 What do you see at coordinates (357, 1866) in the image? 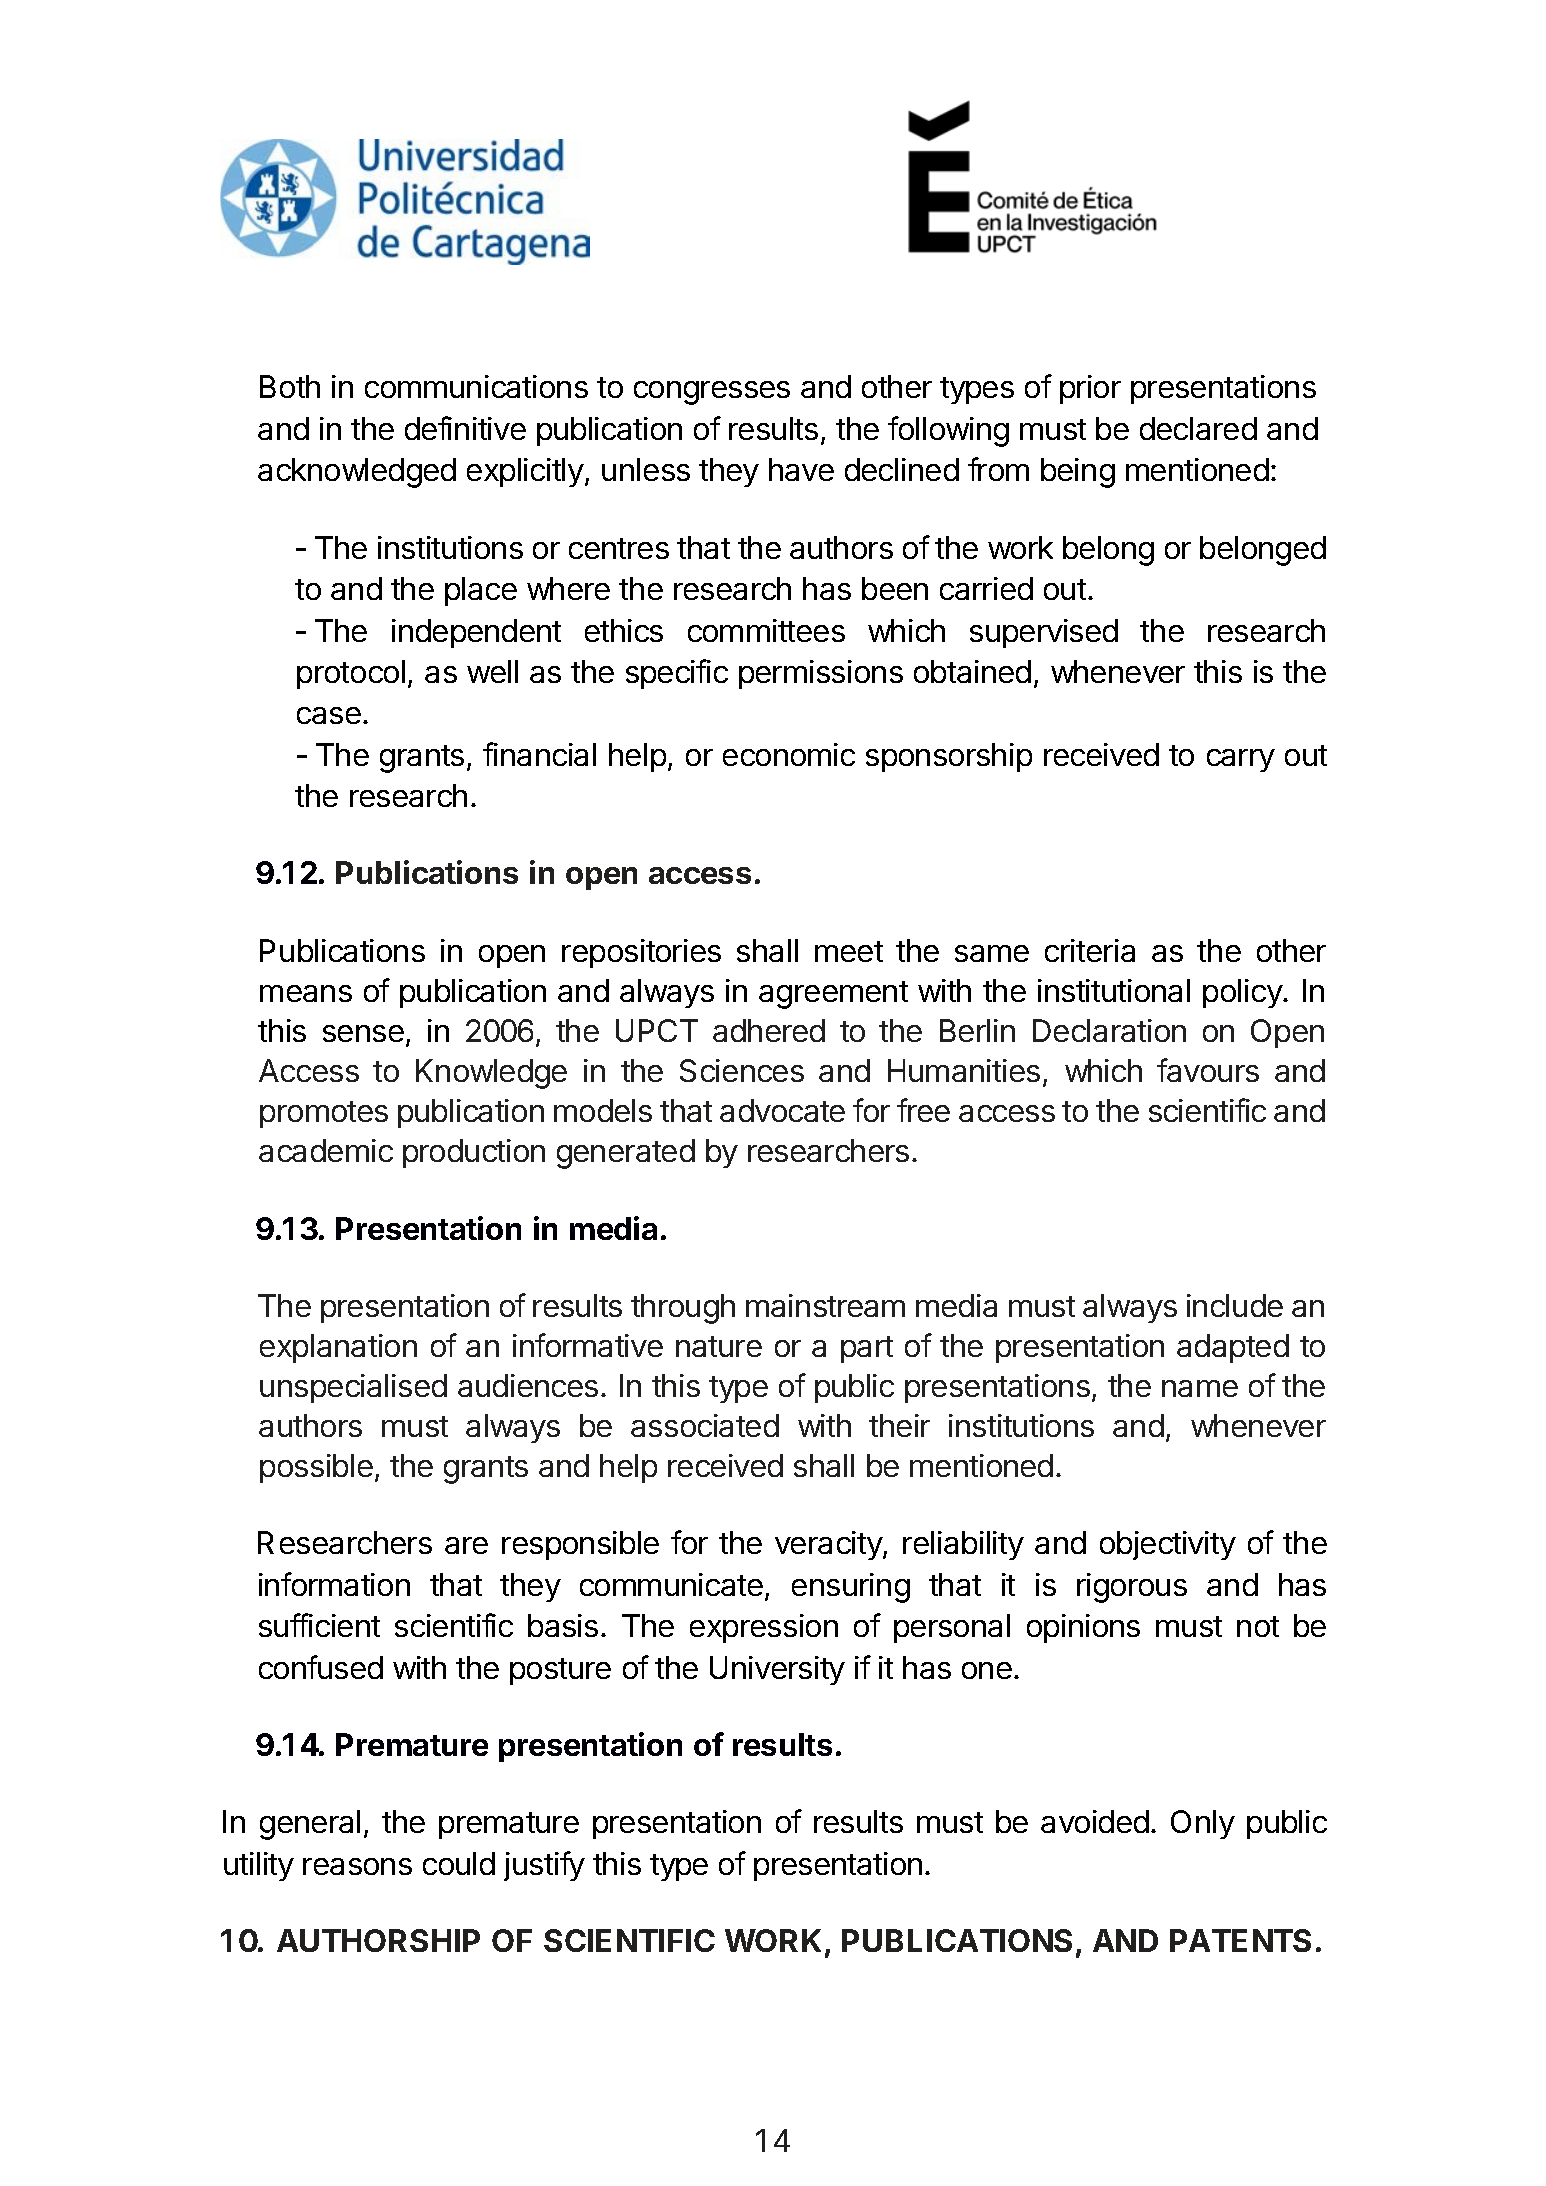
I see `reasons` at bounding box center [357, 1866].
